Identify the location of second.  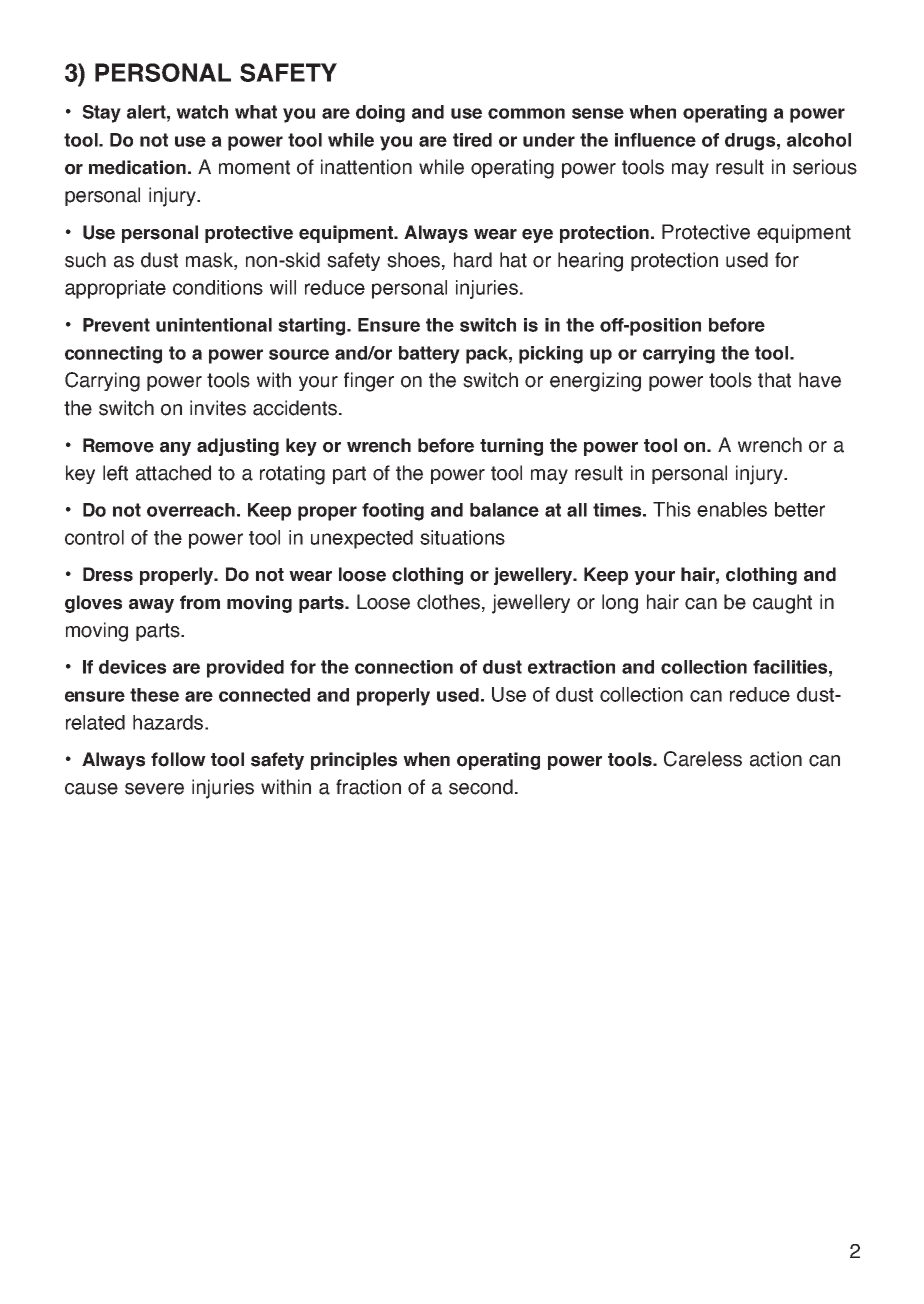
(481, 787).
